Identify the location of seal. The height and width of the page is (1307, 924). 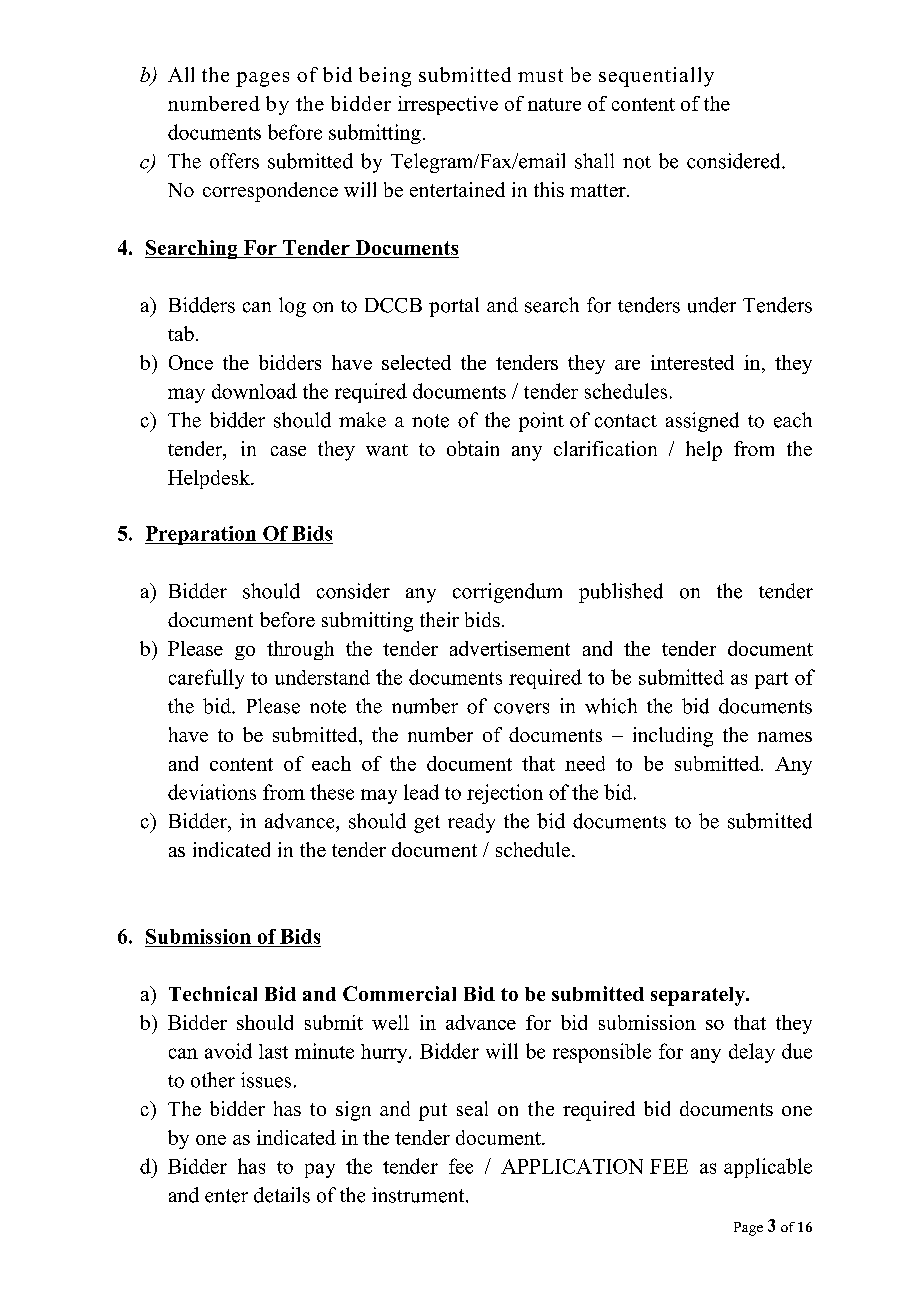
(472, 1108).
